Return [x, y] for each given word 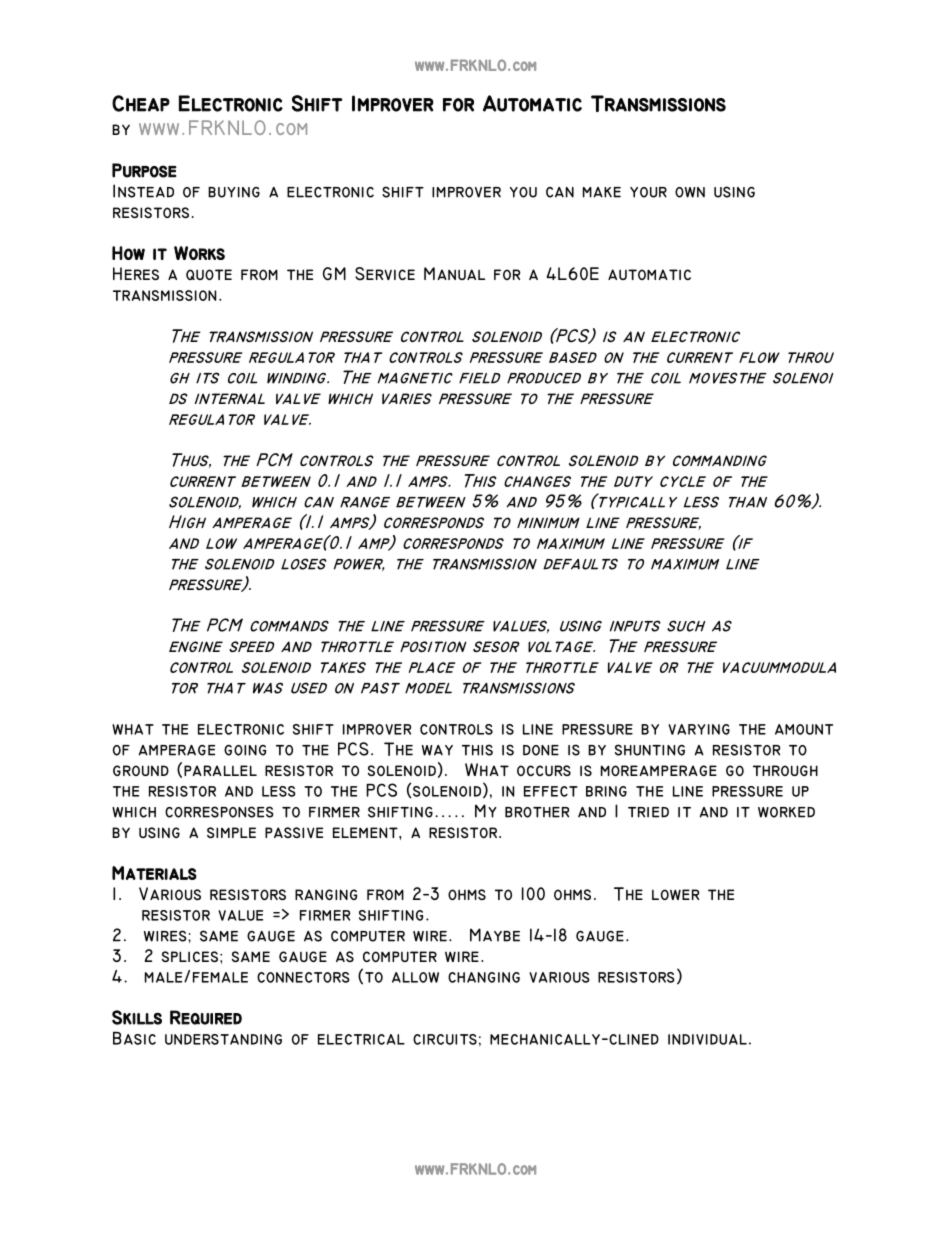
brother [537, 812]
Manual [454, 273]
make [602, 192]
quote [209, 274]
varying [699, 729]
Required [206, 1017]
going [245, 750]
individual [707, 1039]
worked [786, 812]
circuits [445, 1039]
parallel [220, 770]
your [648, 192]
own [690, 192]
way [437, 750]
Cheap [141, 103]
